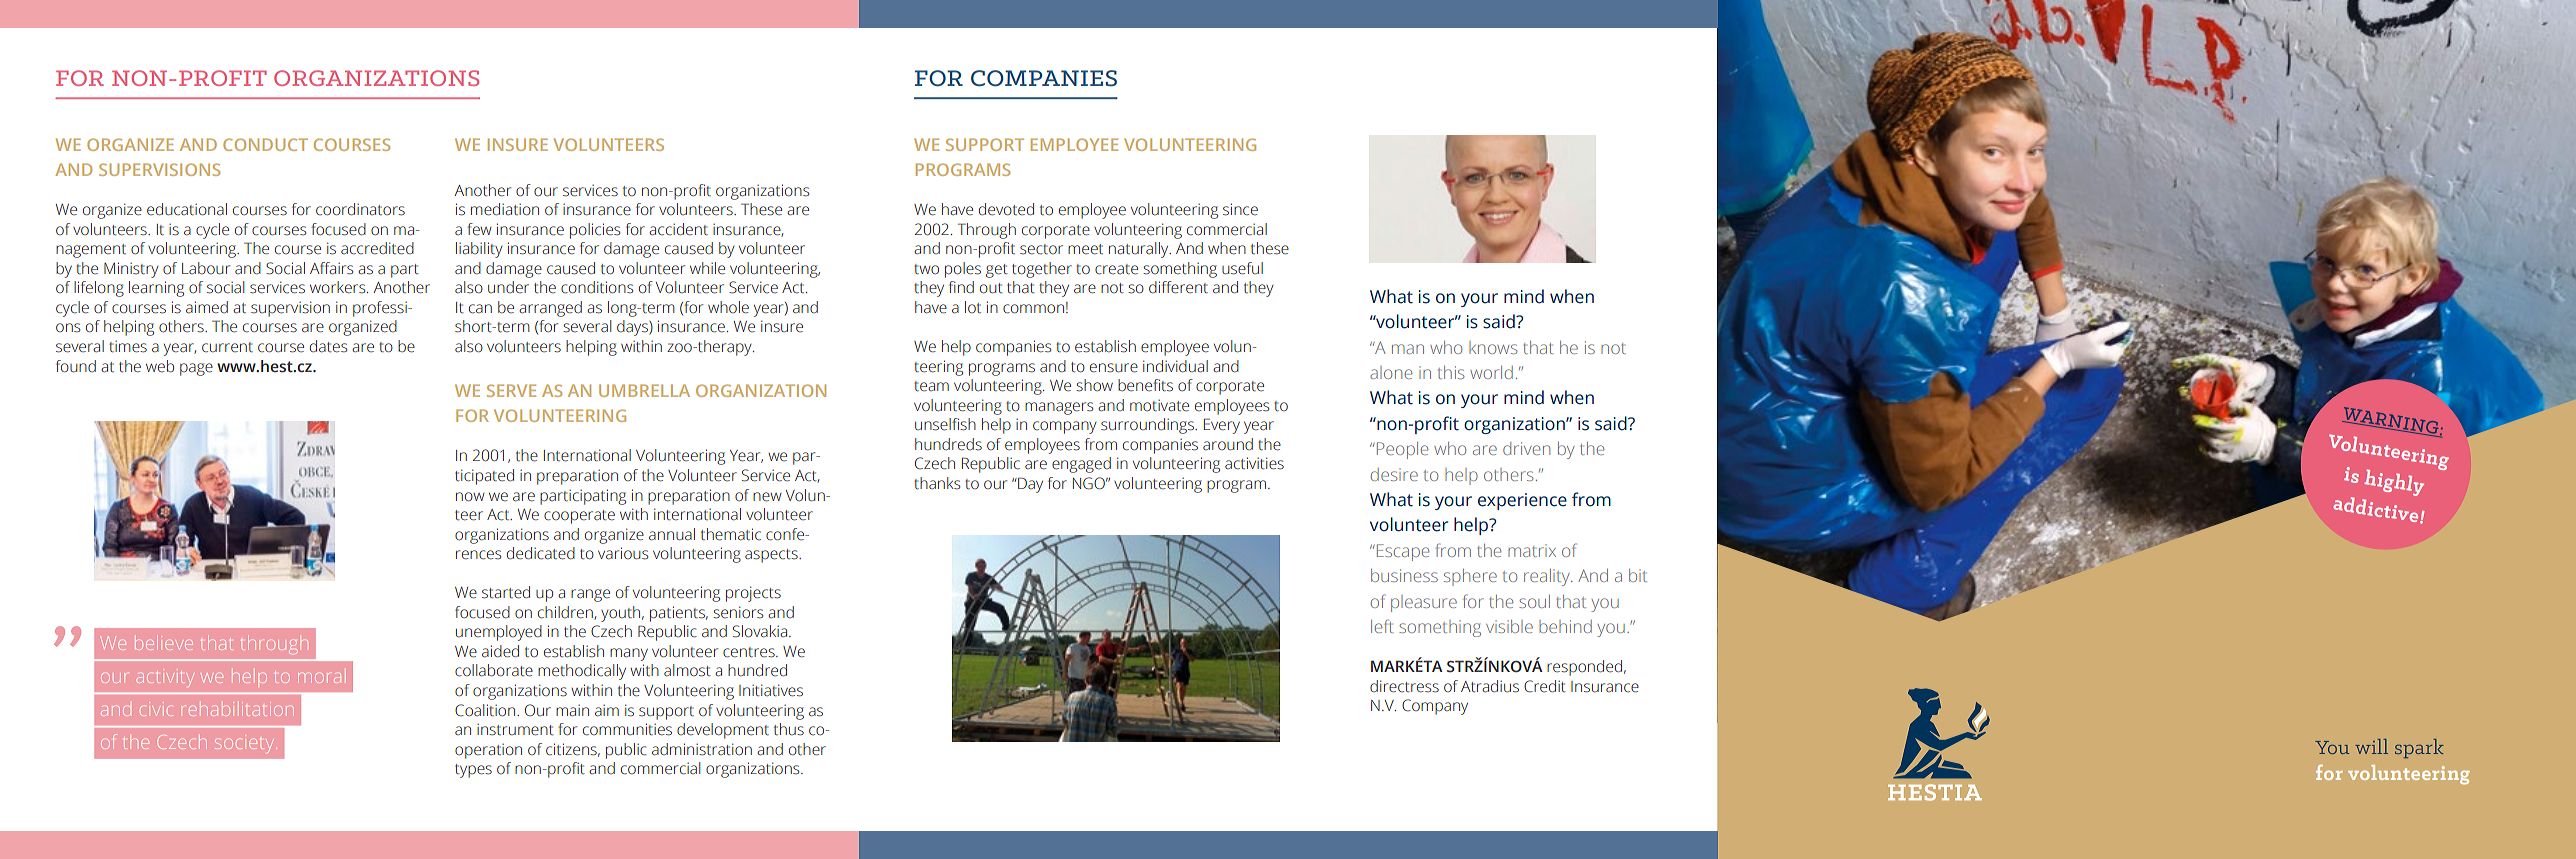 The image size is (2576, 859). I want to click on thus, so click(789, 729).
